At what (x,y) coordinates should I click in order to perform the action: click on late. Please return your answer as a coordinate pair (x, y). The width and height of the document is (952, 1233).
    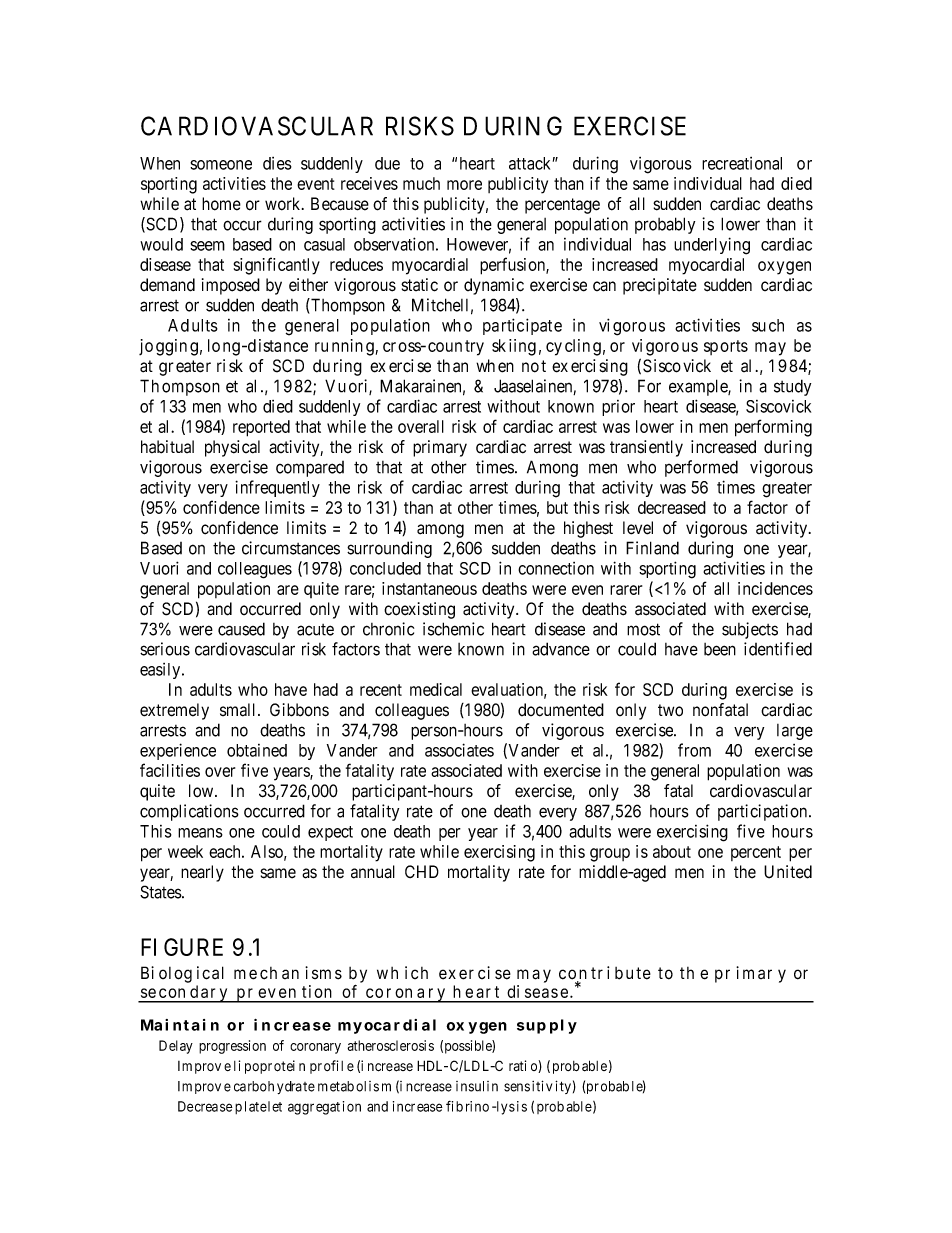
    Looking at the image, I should click on (256, 1106).
